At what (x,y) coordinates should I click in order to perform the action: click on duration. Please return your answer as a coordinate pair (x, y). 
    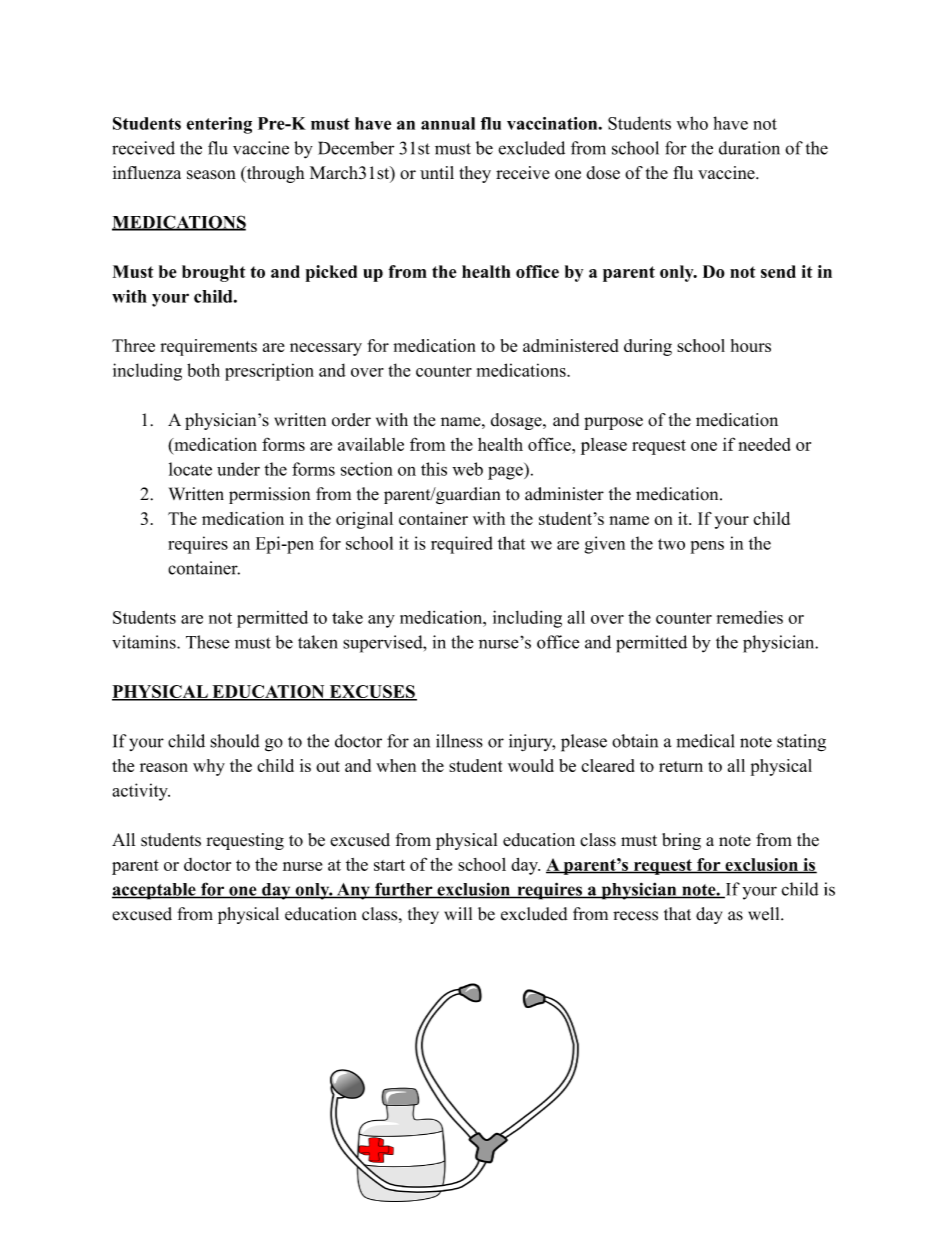
    Looking at the image, I should click on (749, 148).
